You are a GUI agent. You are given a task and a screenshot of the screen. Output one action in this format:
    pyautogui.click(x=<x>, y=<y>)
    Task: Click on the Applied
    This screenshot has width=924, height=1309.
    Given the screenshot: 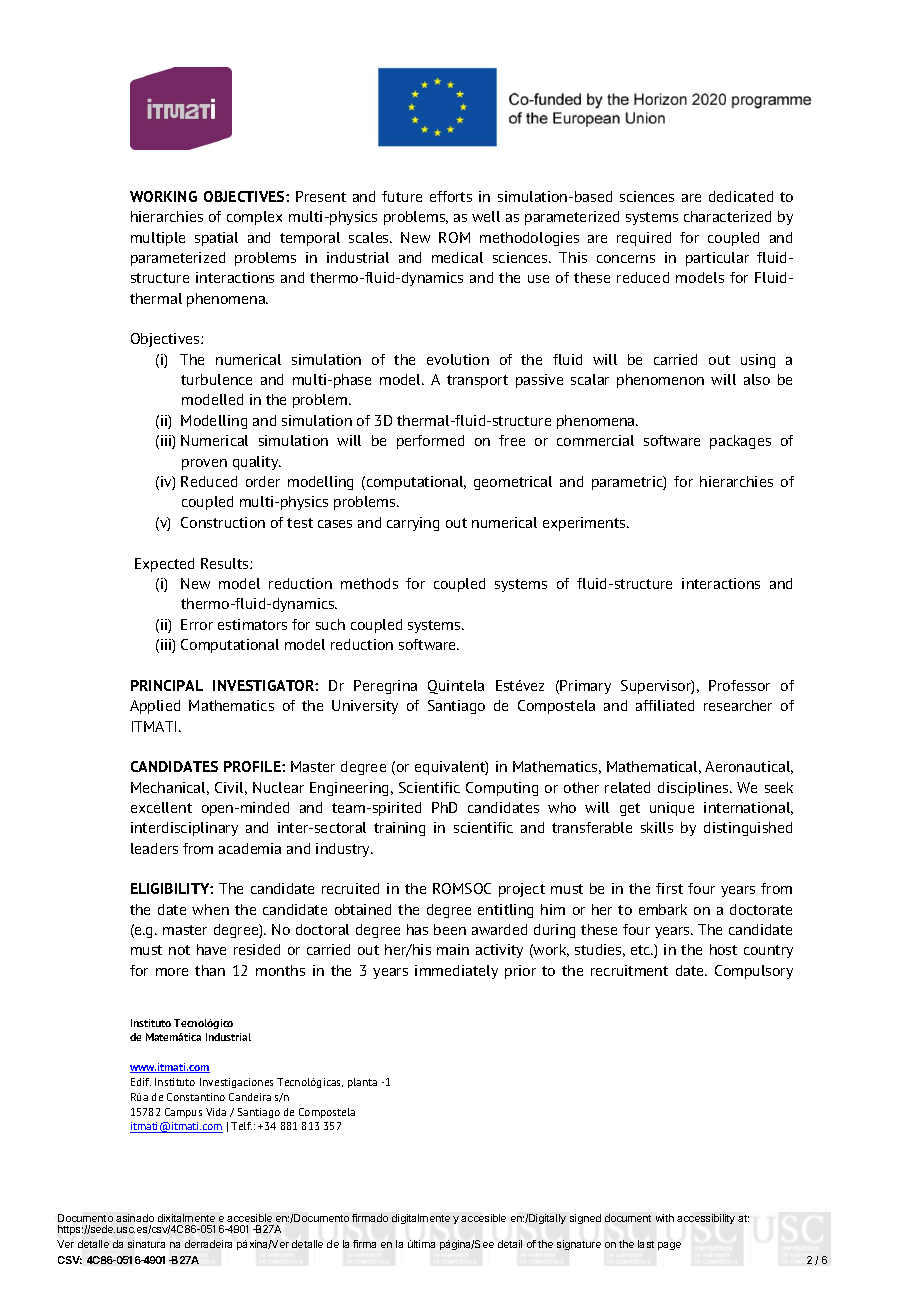 What is the action you would take?
    pyautogui.click(x=155, y=707)
